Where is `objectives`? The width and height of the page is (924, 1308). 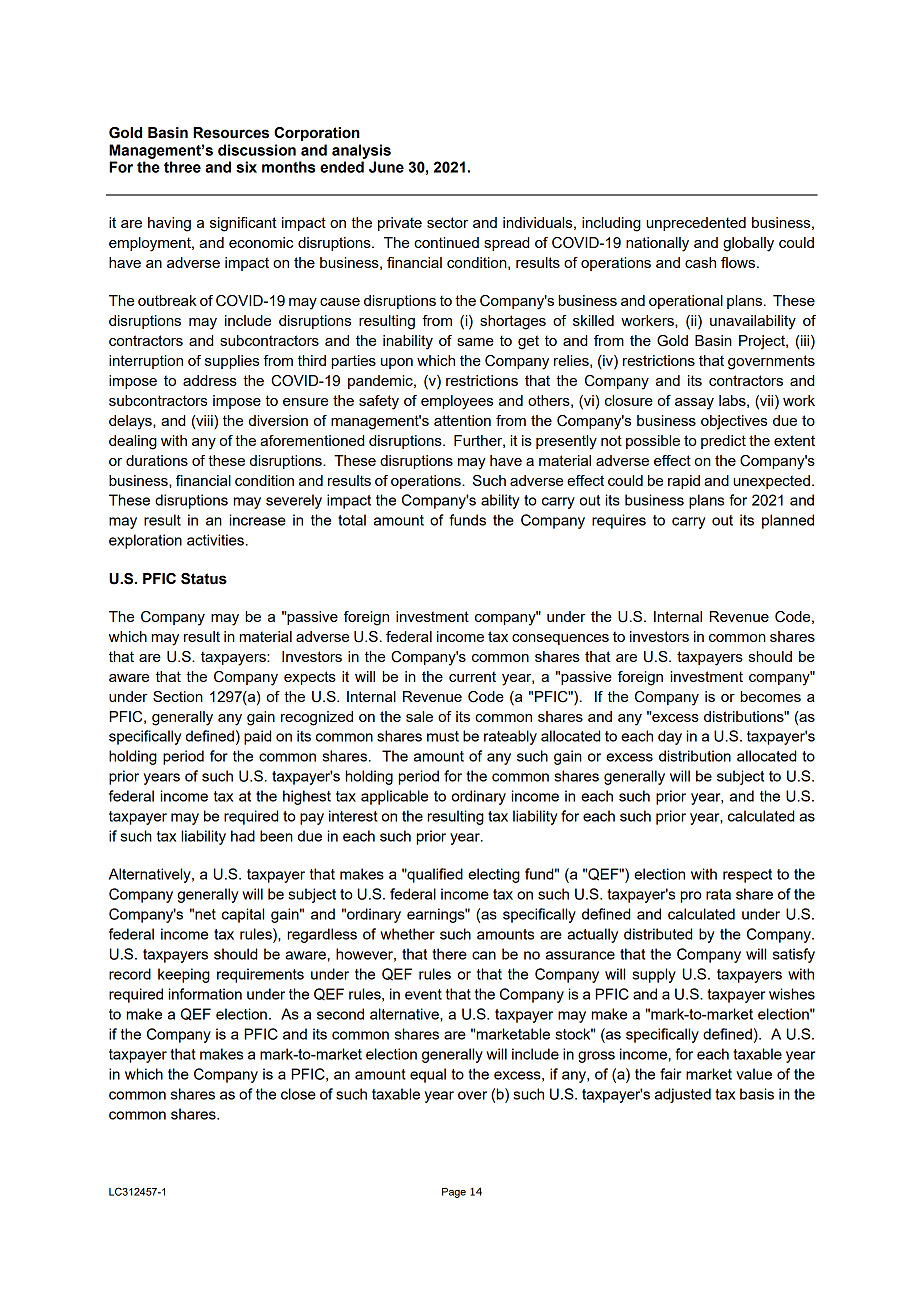
objectives is located at coordinates (734, 422).
